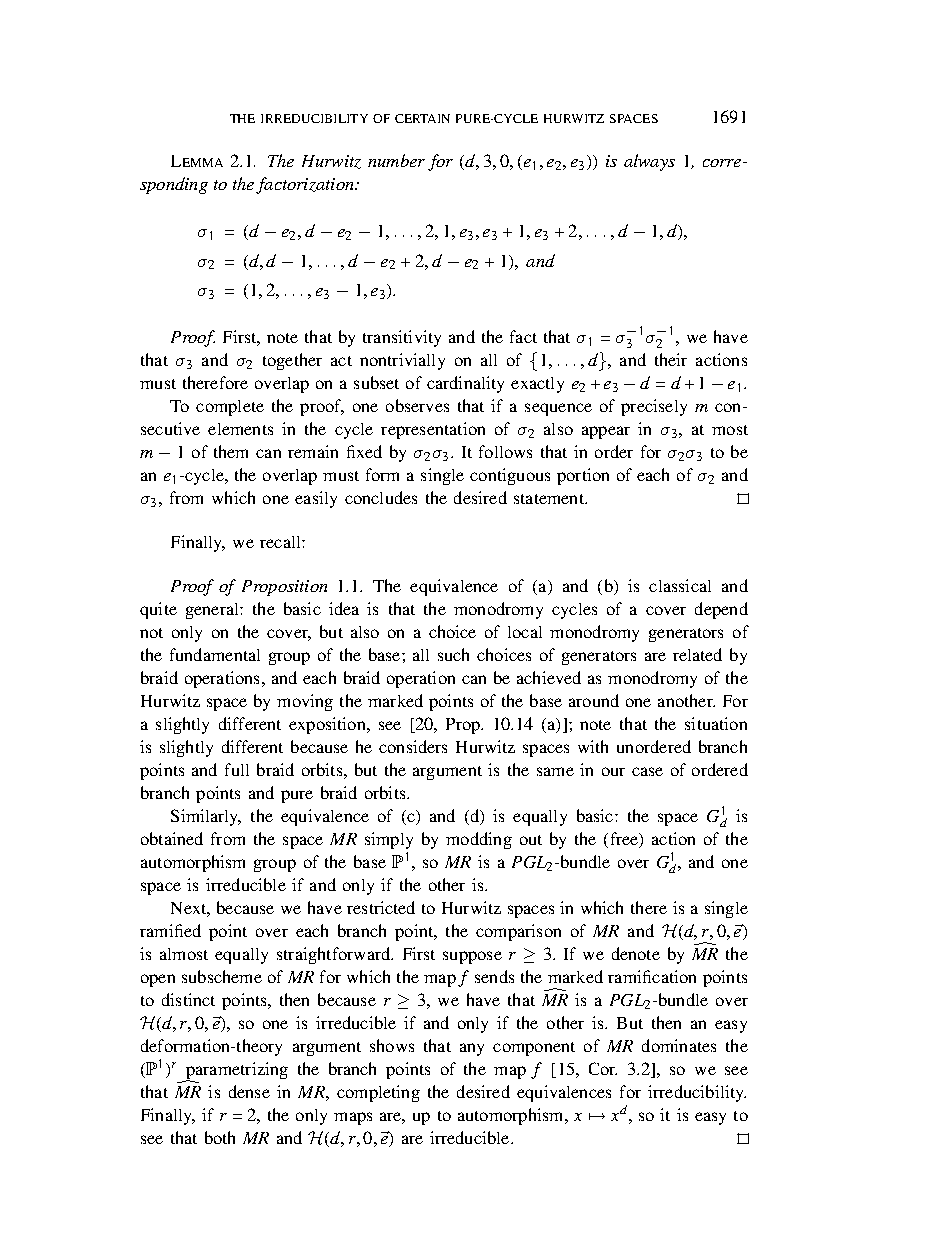  Describe the element at coordinates (453, 654) in the image. I see `such` at that location.
